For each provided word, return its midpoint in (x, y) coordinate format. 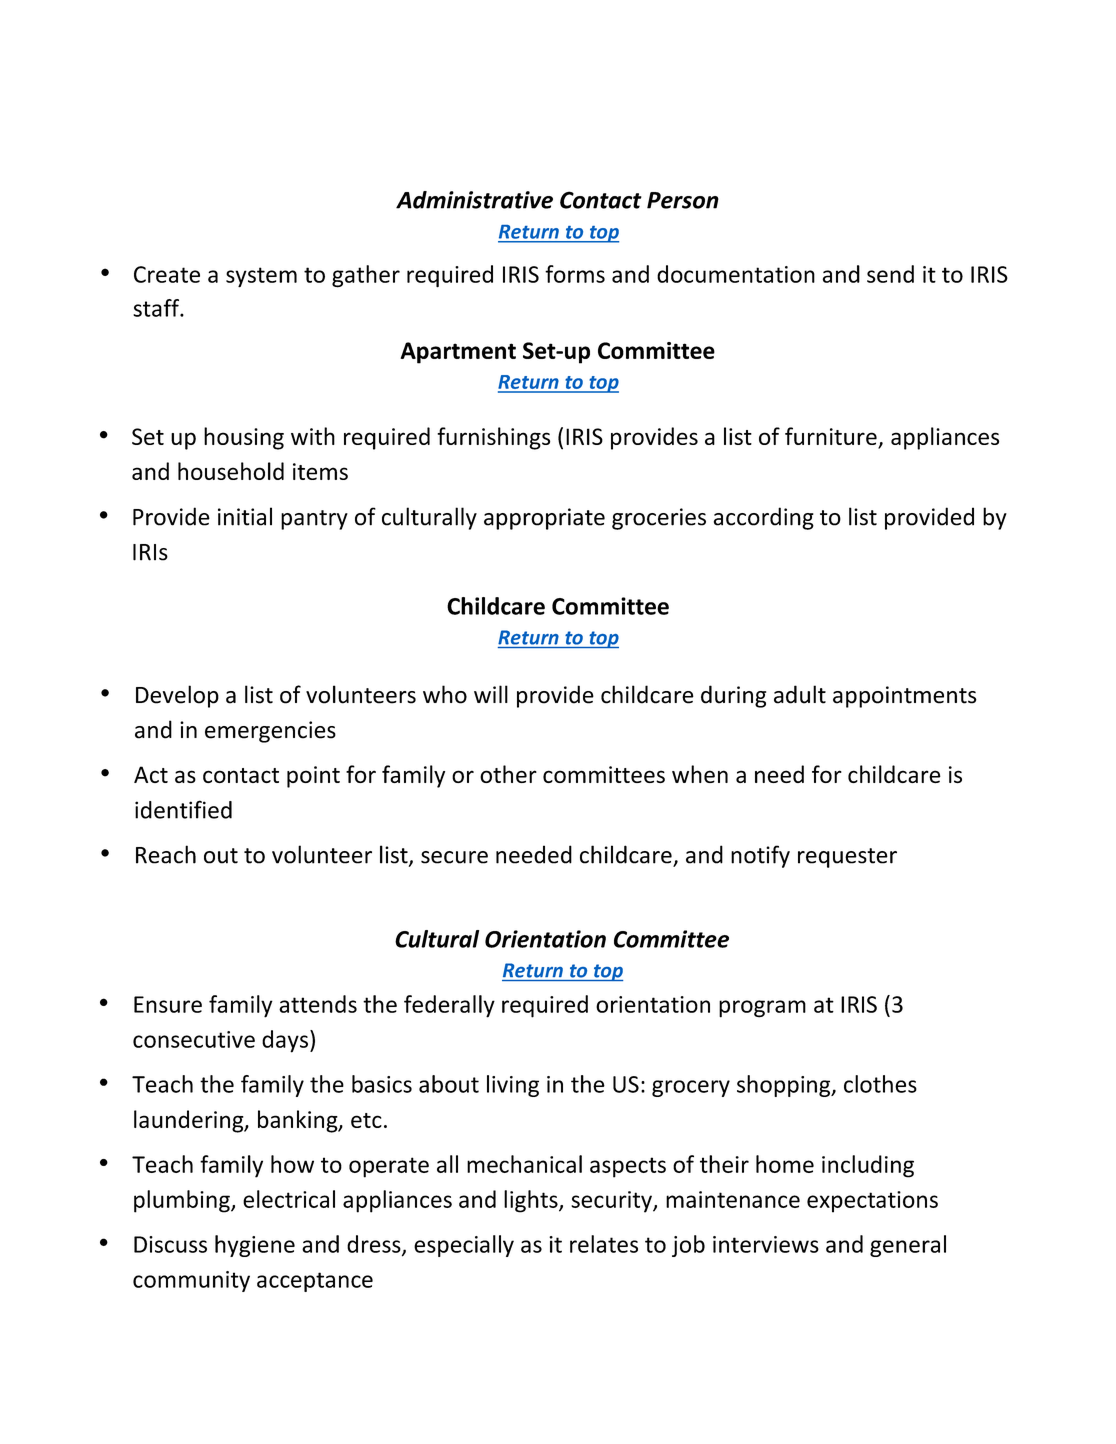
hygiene (255, 1246)
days (285, 1041)
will (491, 694)
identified (183, 809)
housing (244, 438)
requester (847, 858)
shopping (785, 1086)
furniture (832, 437)
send (890, 274)
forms (575, 274)
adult (800, 694)
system (261, 277)
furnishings (493, 438)
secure (454, 857)
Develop (177, 696)
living (513, 1086)
